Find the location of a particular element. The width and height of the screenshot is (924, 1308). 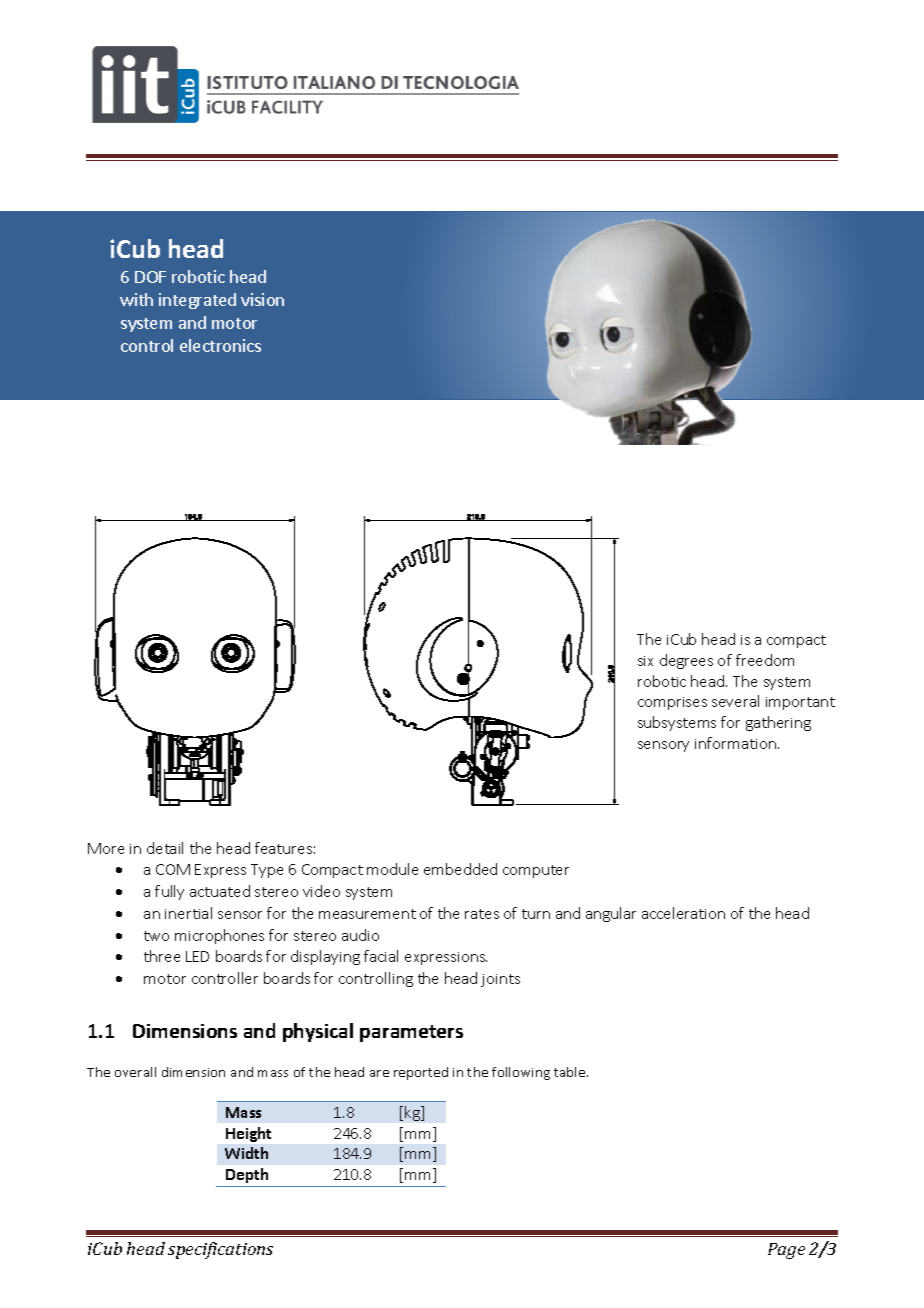

information is located at coordinates (735, 743).
